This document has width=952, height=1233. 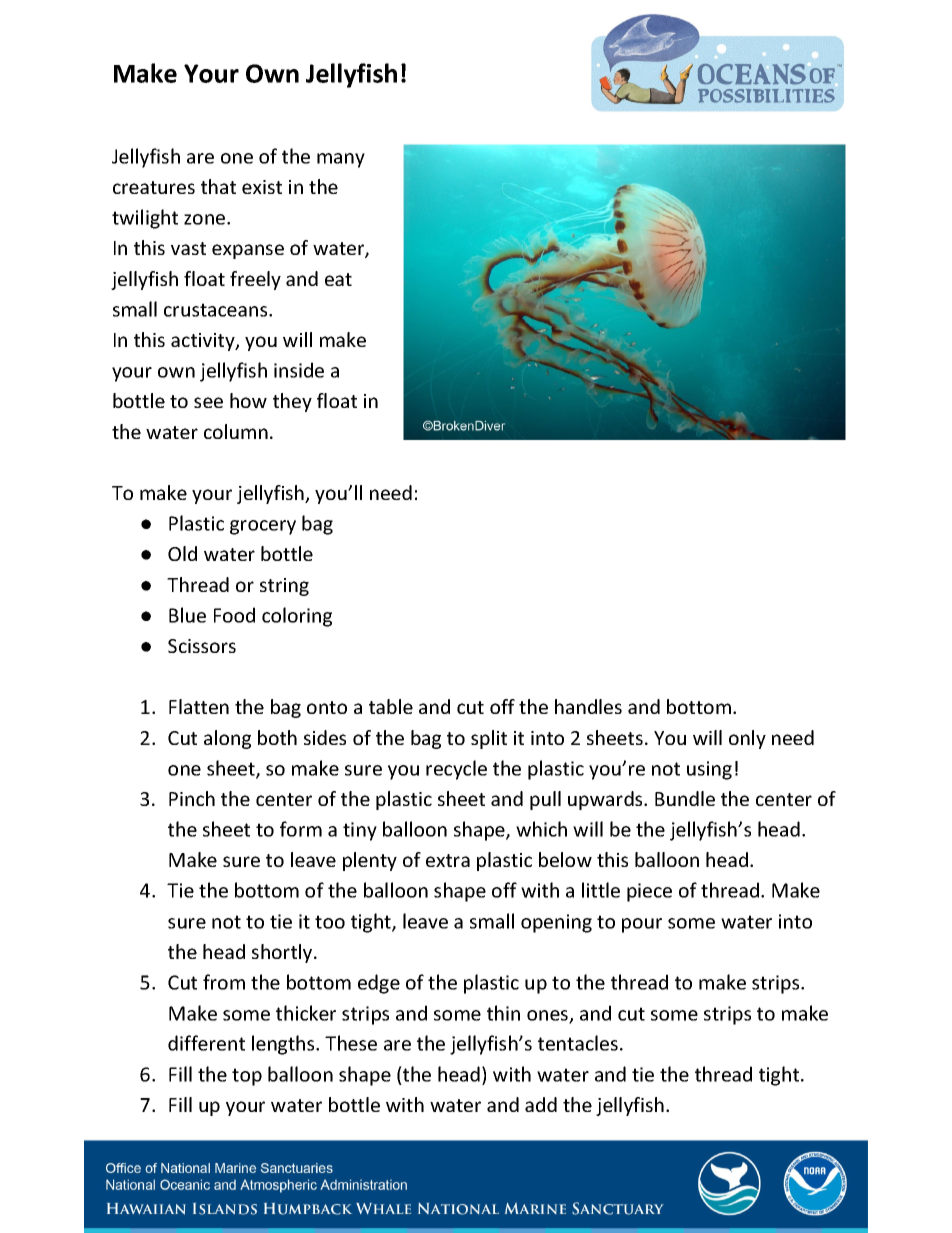 What do you see at coordinates (588, 706) in the document?
I see `handles` at bounding box center [588, 706].
